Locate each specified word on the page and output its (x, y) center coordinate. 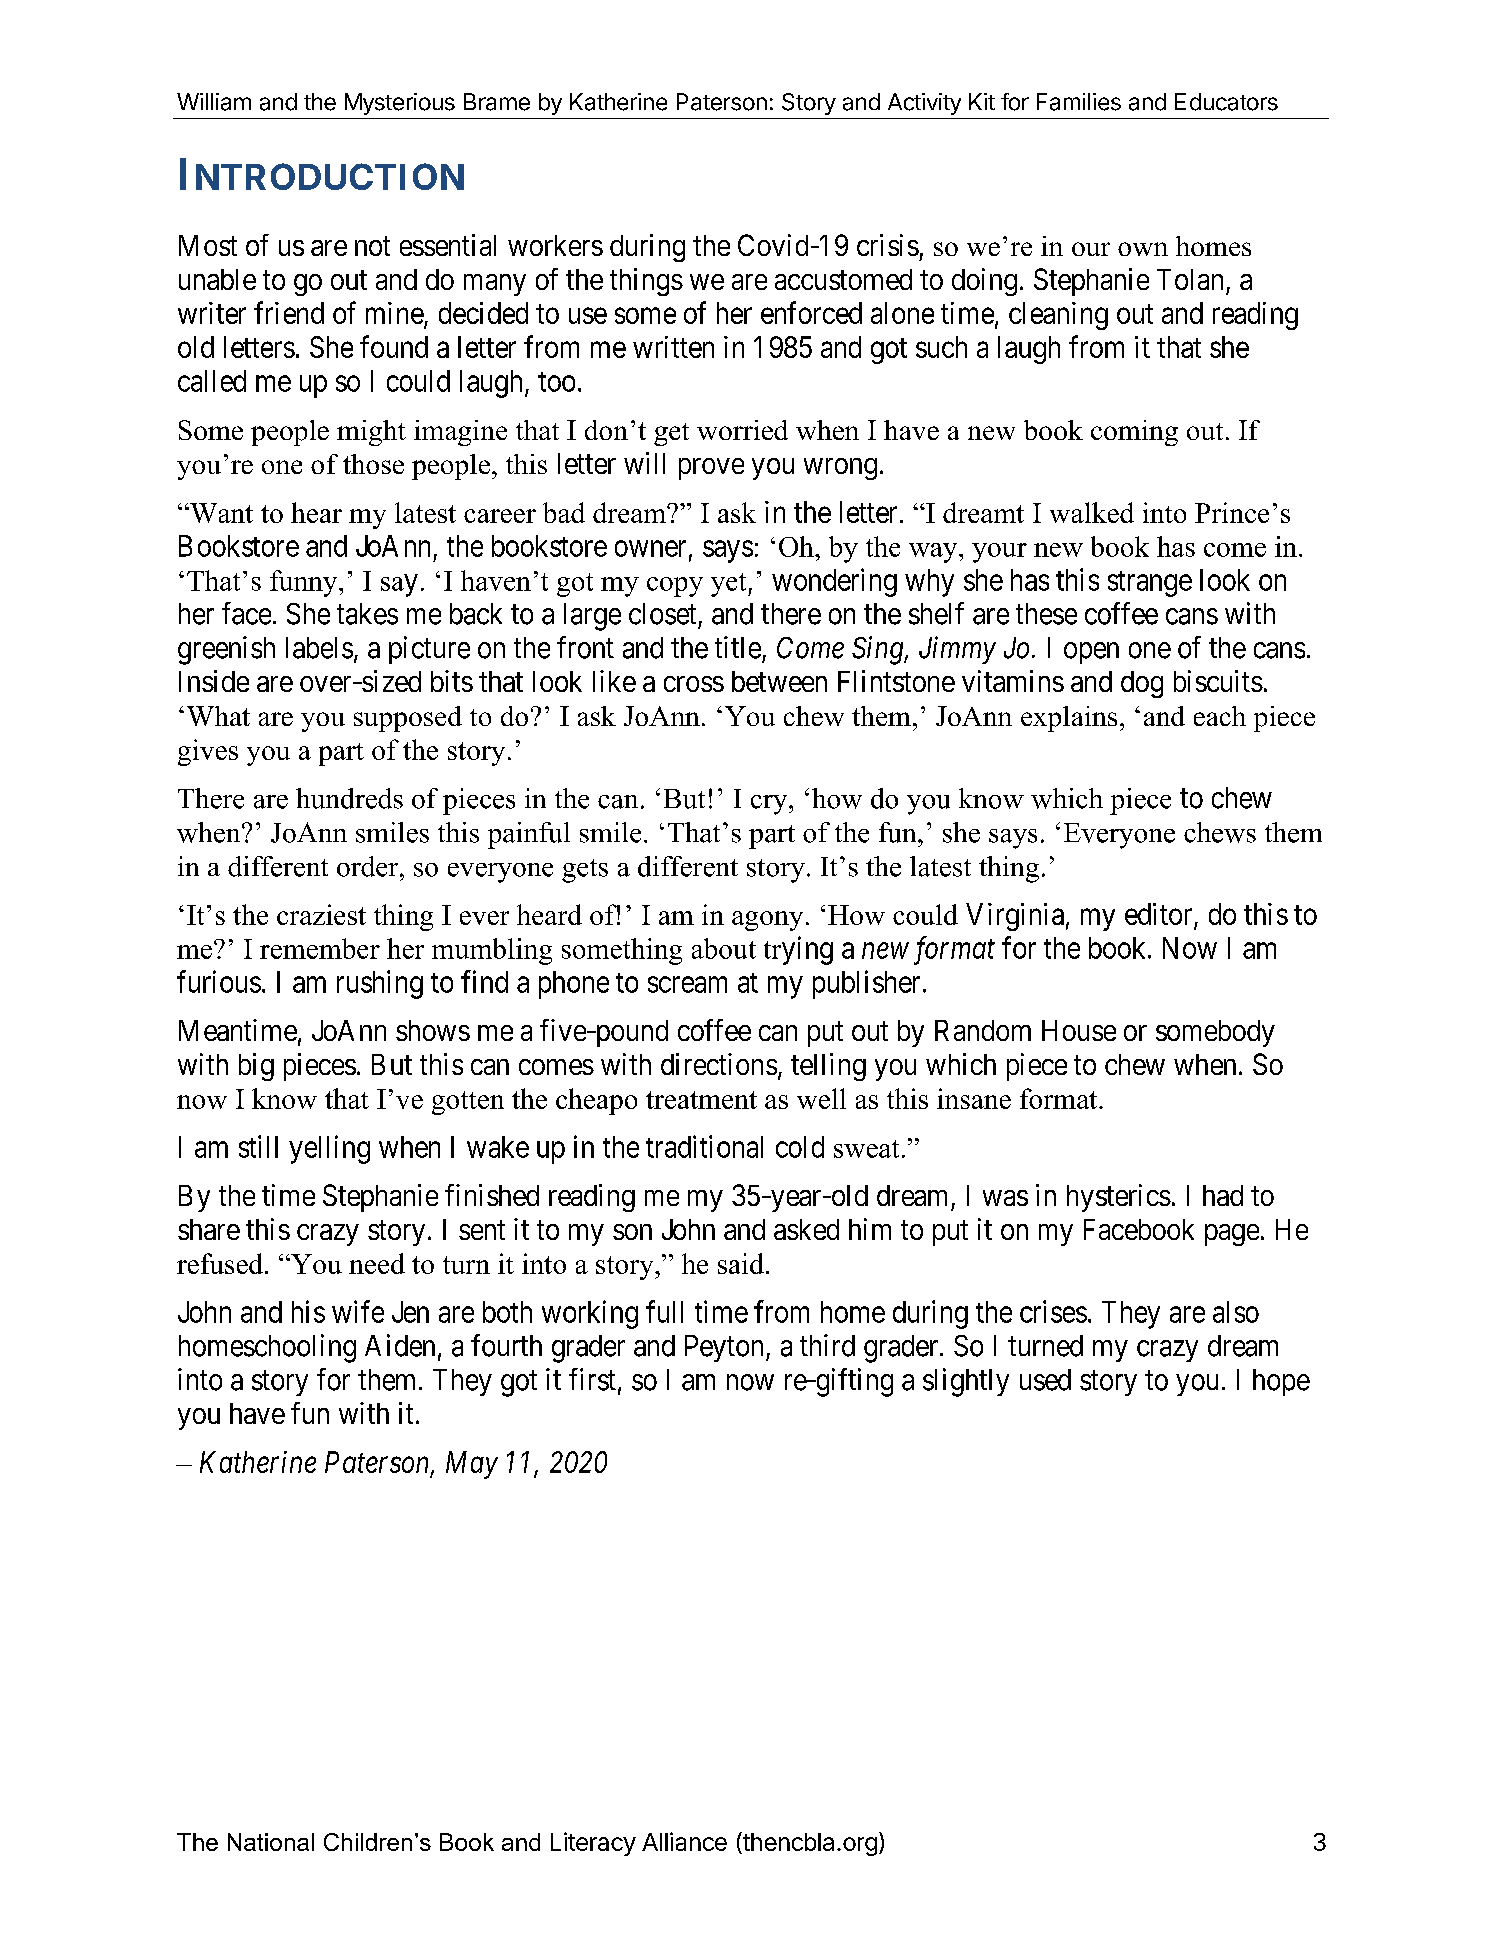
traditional (704, 1146)
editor (1158, 914)
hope (1281, 1382)
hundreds (349, 798)
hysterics (1119, 1198)
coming (1134, 433)
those (373, 464)
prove (711, 469)
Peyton (724, 1348)
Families (1079, 102)
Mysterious (400, 104)
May (472, 1465)
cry (770, 805)
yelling (329, 1149)
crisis (888, 245)
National (271, 1842)
